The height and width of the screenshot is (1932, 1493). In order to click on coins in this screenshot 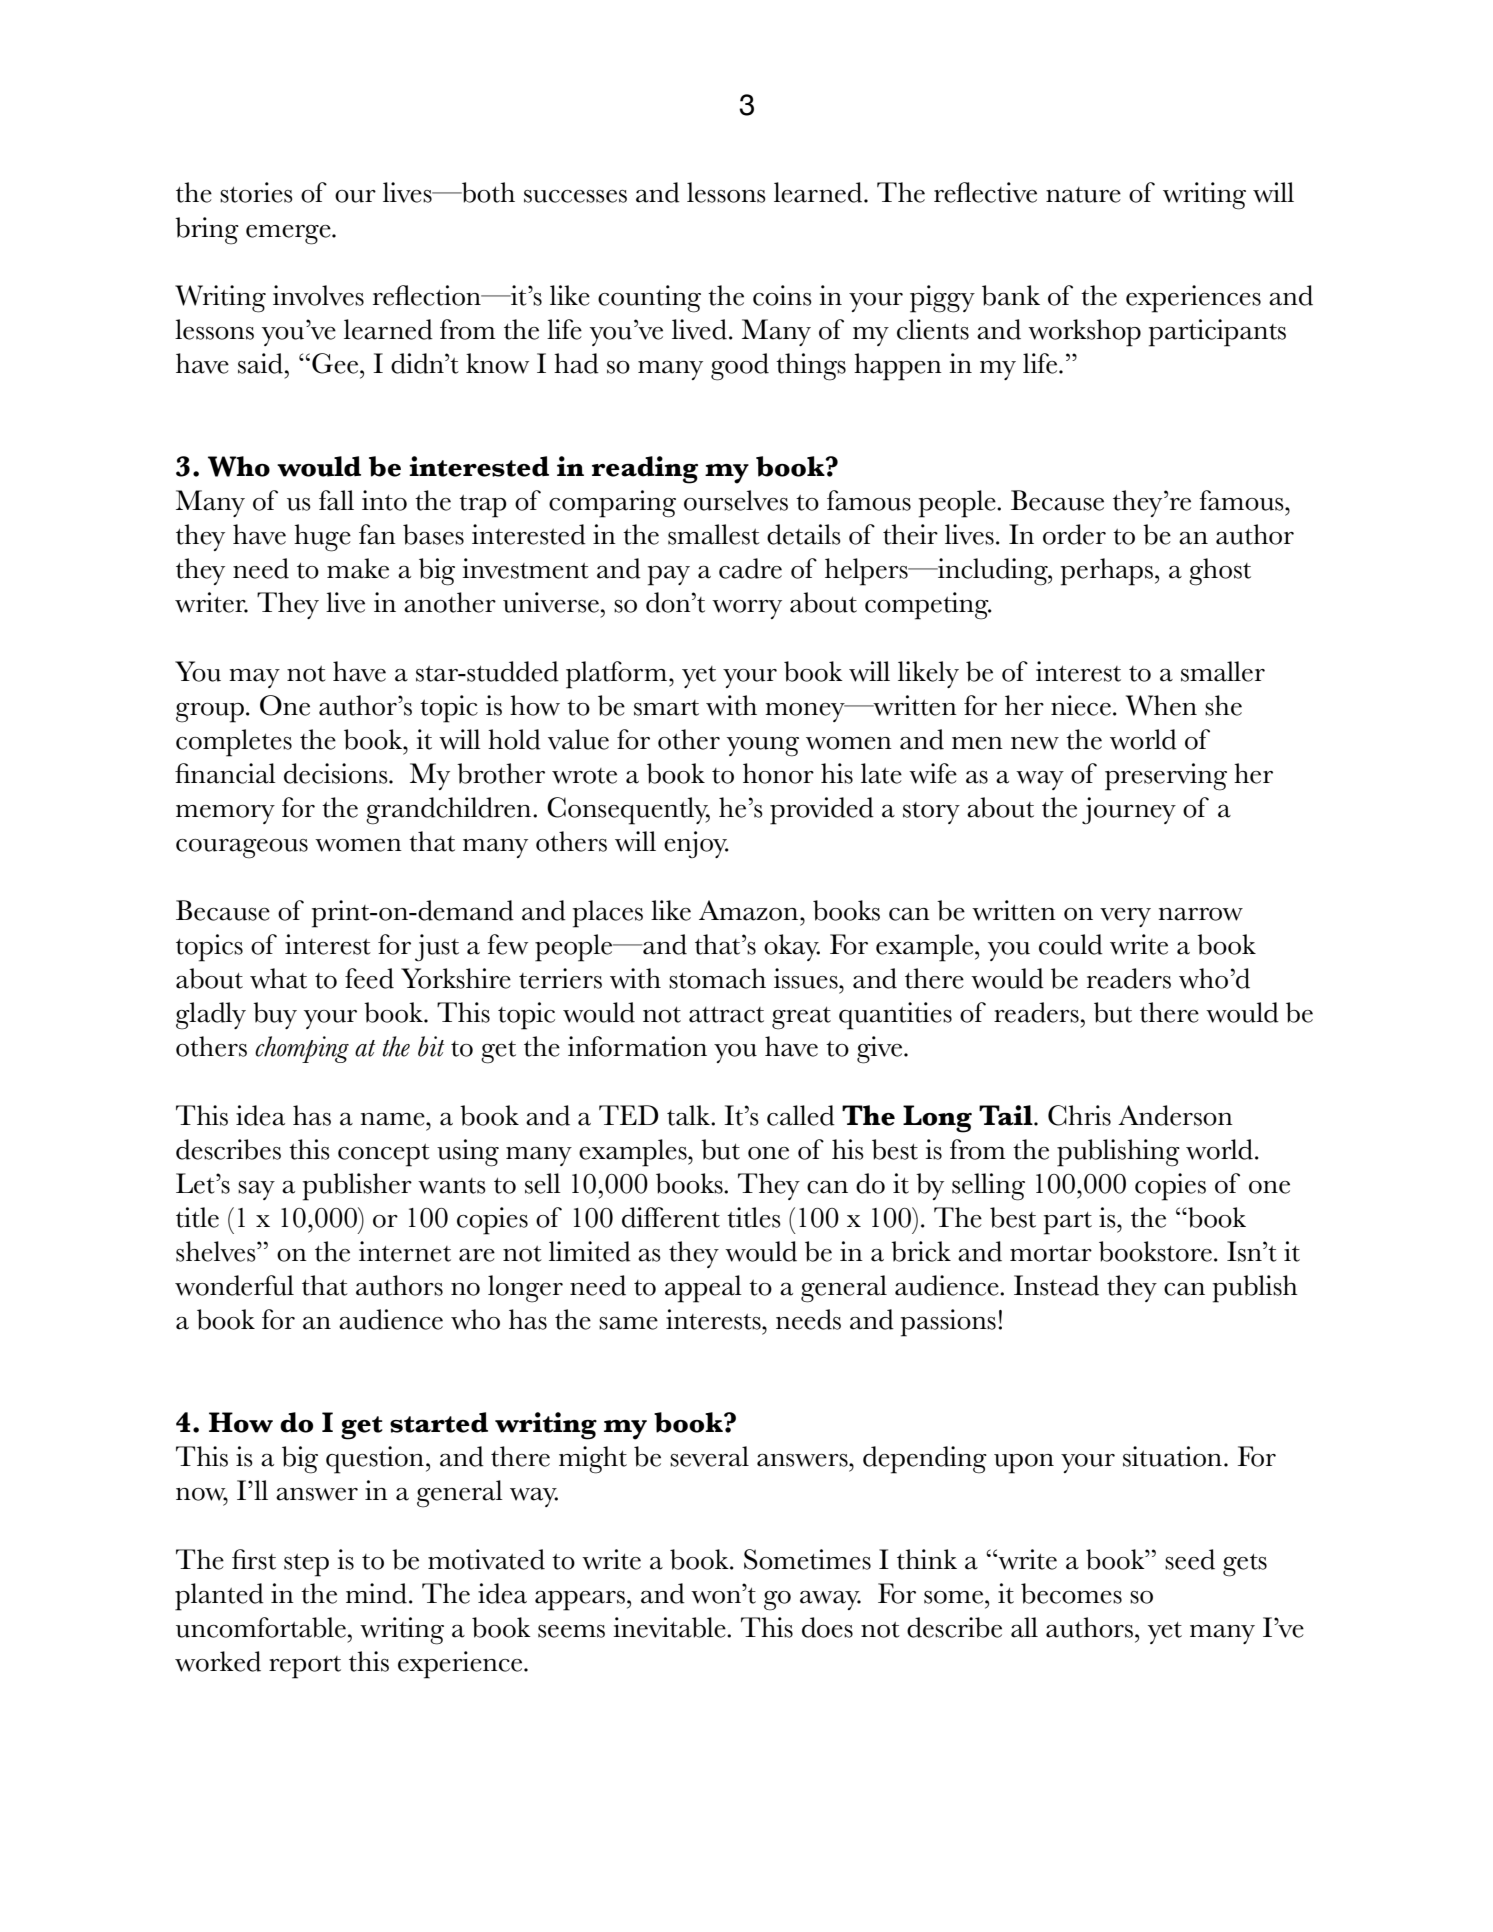, I will do `click(782, 295)`.
